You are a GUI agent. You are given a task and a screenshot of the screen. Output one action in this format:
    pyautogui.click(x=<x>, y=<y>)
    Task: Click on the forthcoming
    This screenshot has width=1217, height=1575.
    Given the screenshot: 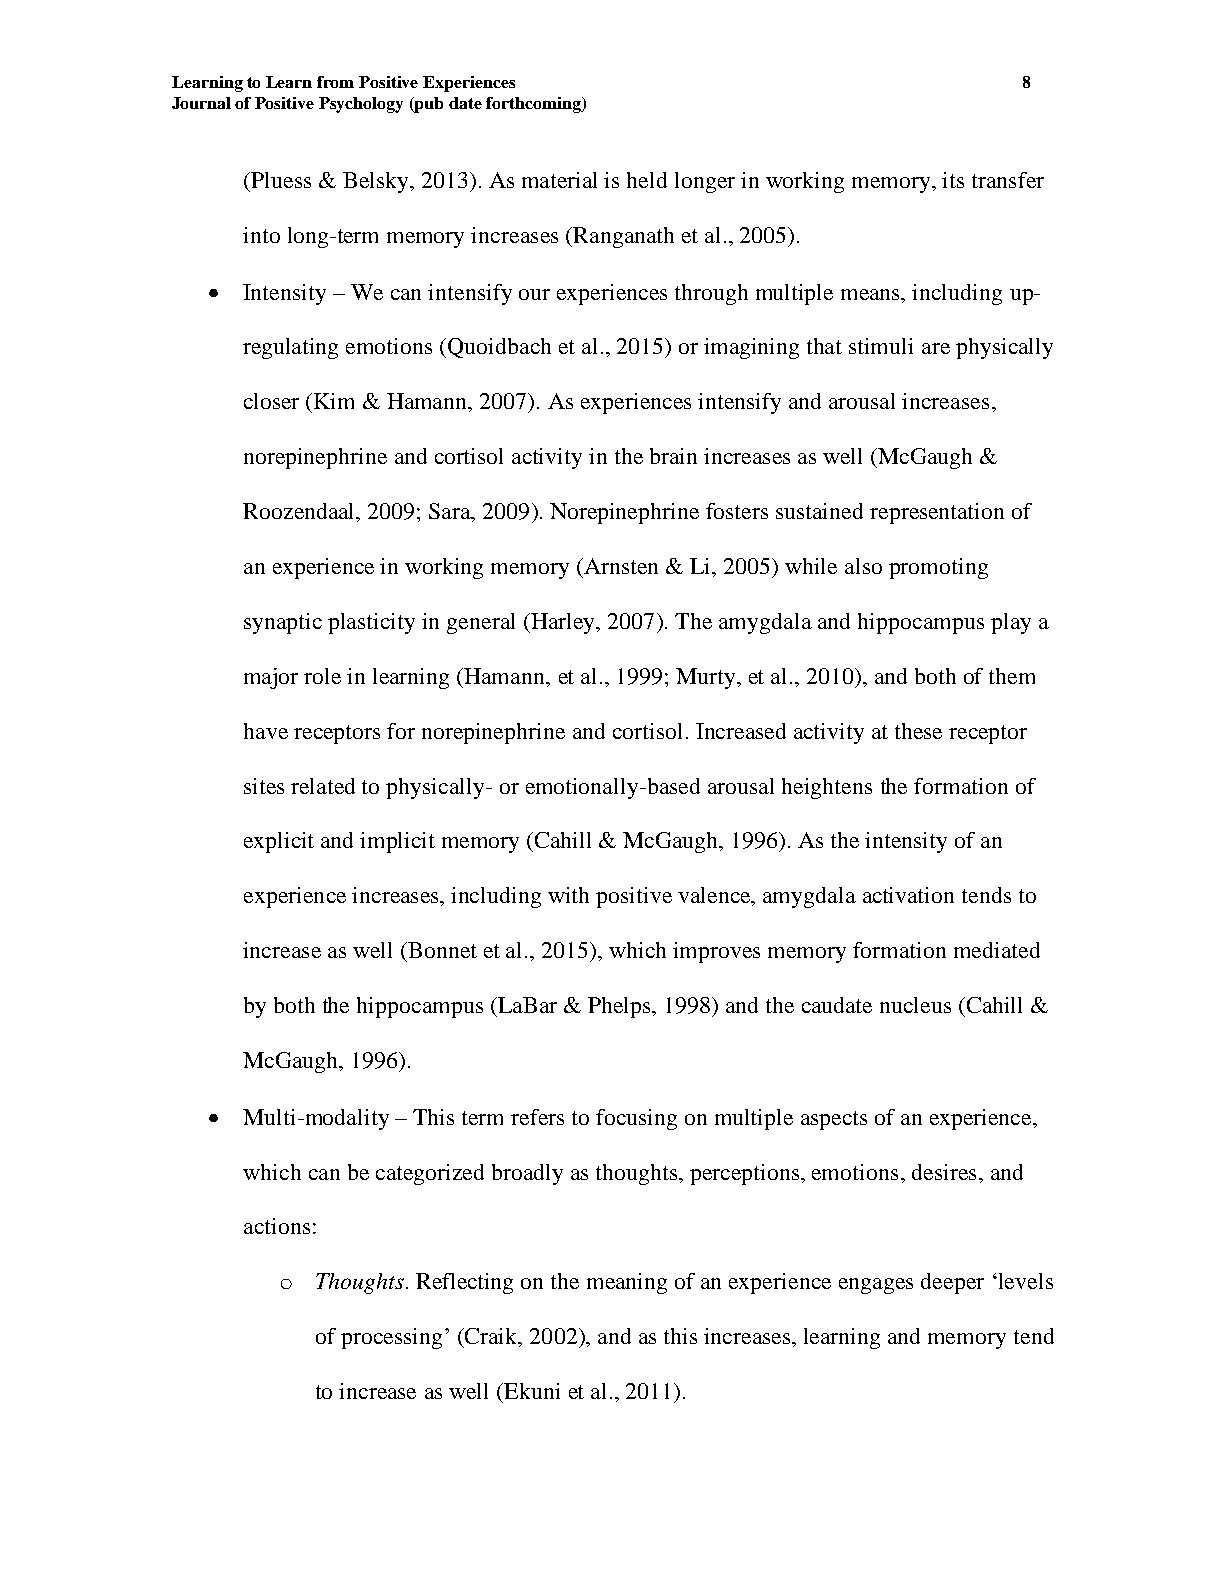 What is the action you would take?
    pyautogui.click(x=534, y=105)
